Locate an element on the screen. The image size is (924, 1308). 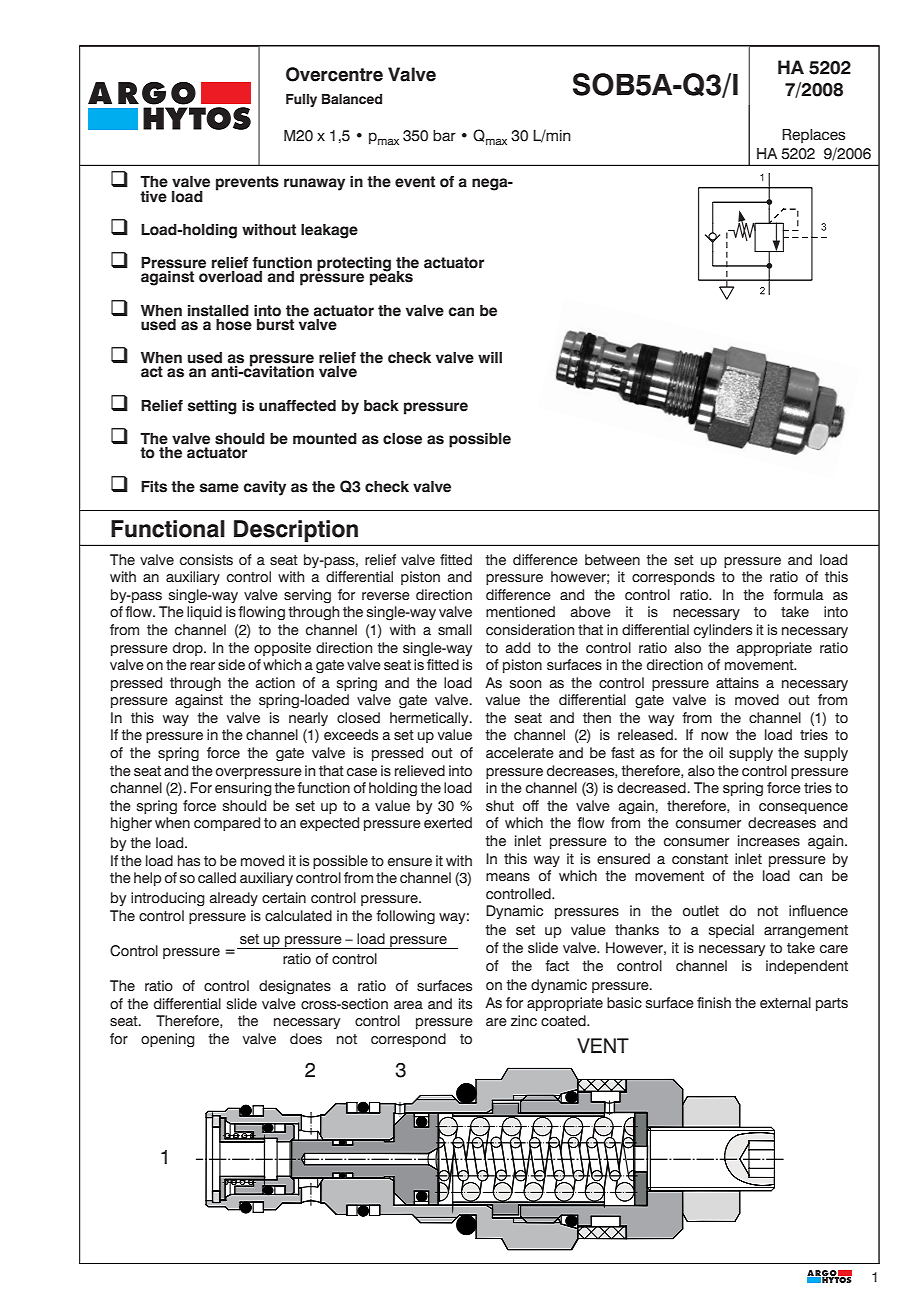
will is located at coordinates (490, 357).
